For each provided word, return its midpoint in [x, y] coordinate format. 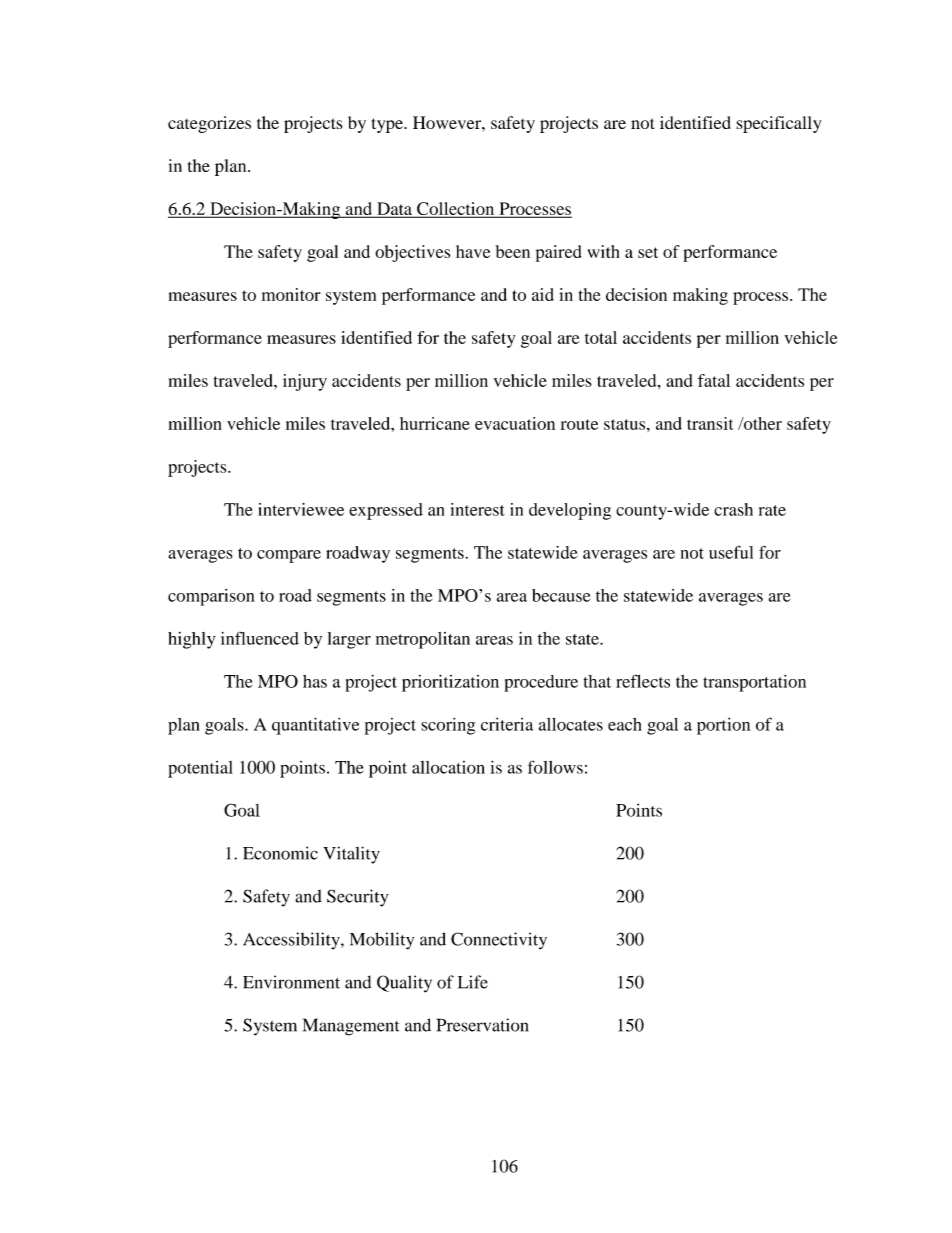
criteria [507, 724]
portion [723, 726]
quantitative [315, 726]
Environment [291, 982]
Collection [456, 210]
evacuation [515, 423]
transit [710, 423]
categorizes [209, 124]
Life [473, 982]
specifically [778, 124]
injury [305, 382]
